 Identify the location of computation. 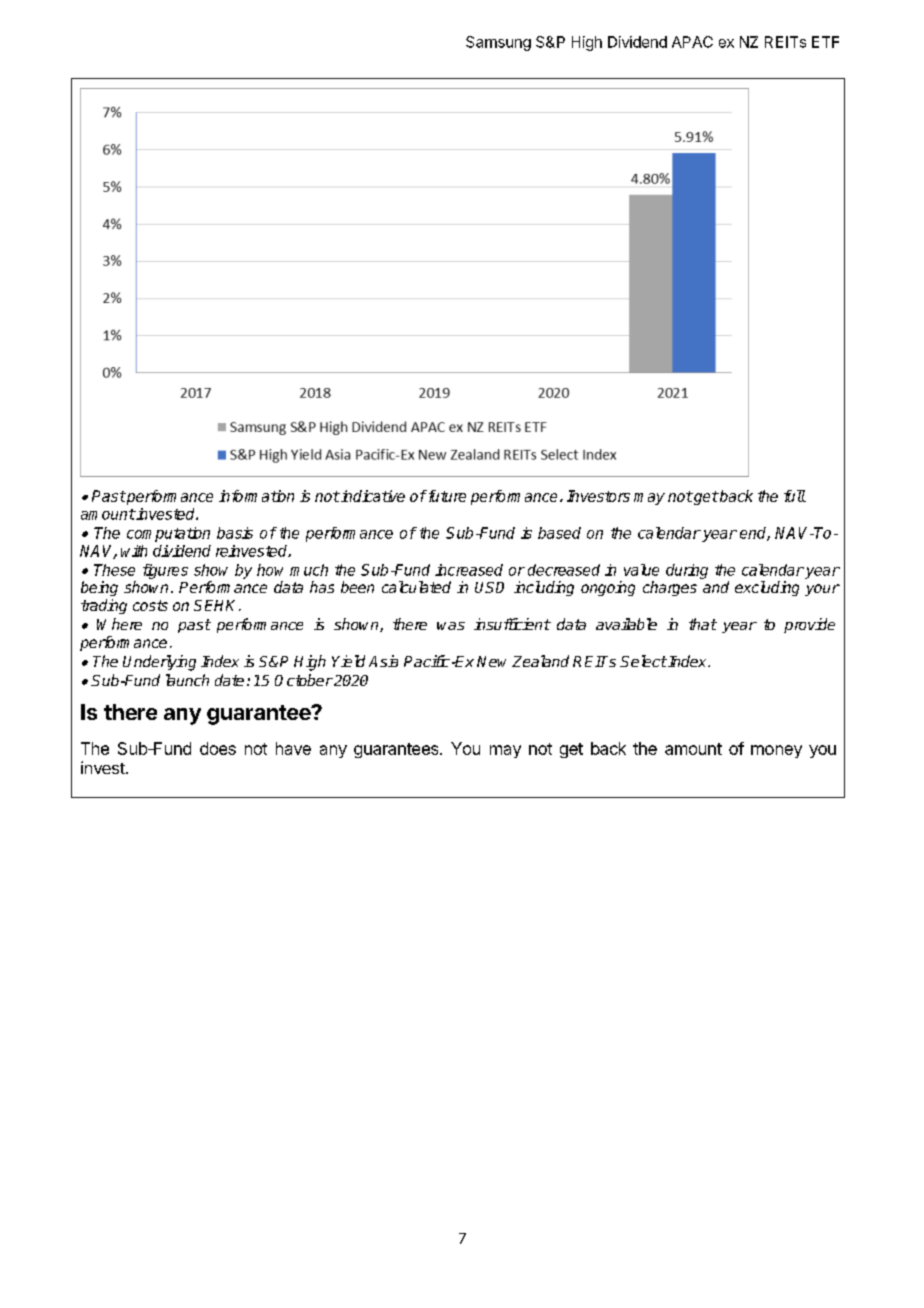
(168, 534).
